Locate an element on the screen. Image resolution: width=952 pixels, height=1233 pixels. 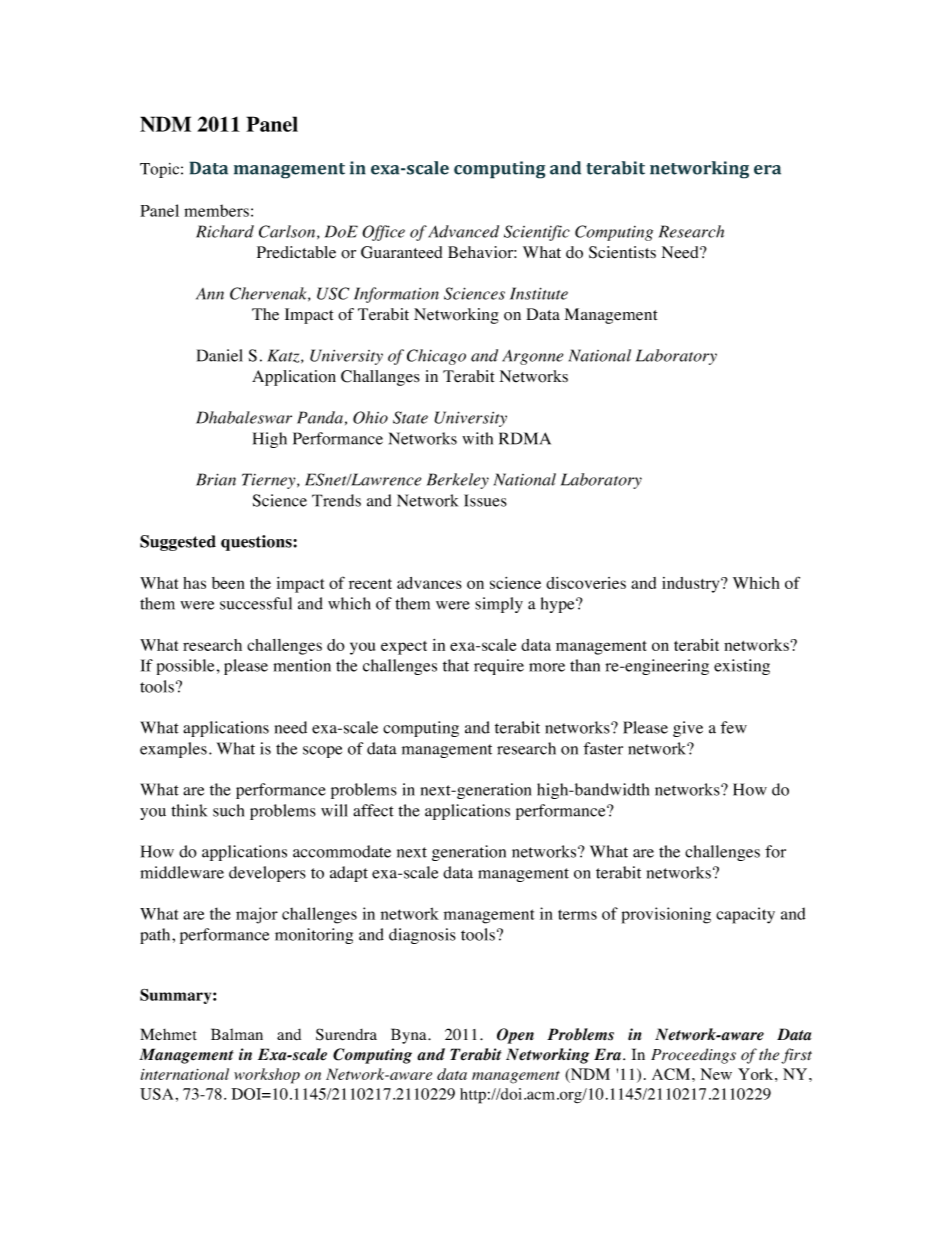
New is located at coordinates (716, 1074).
